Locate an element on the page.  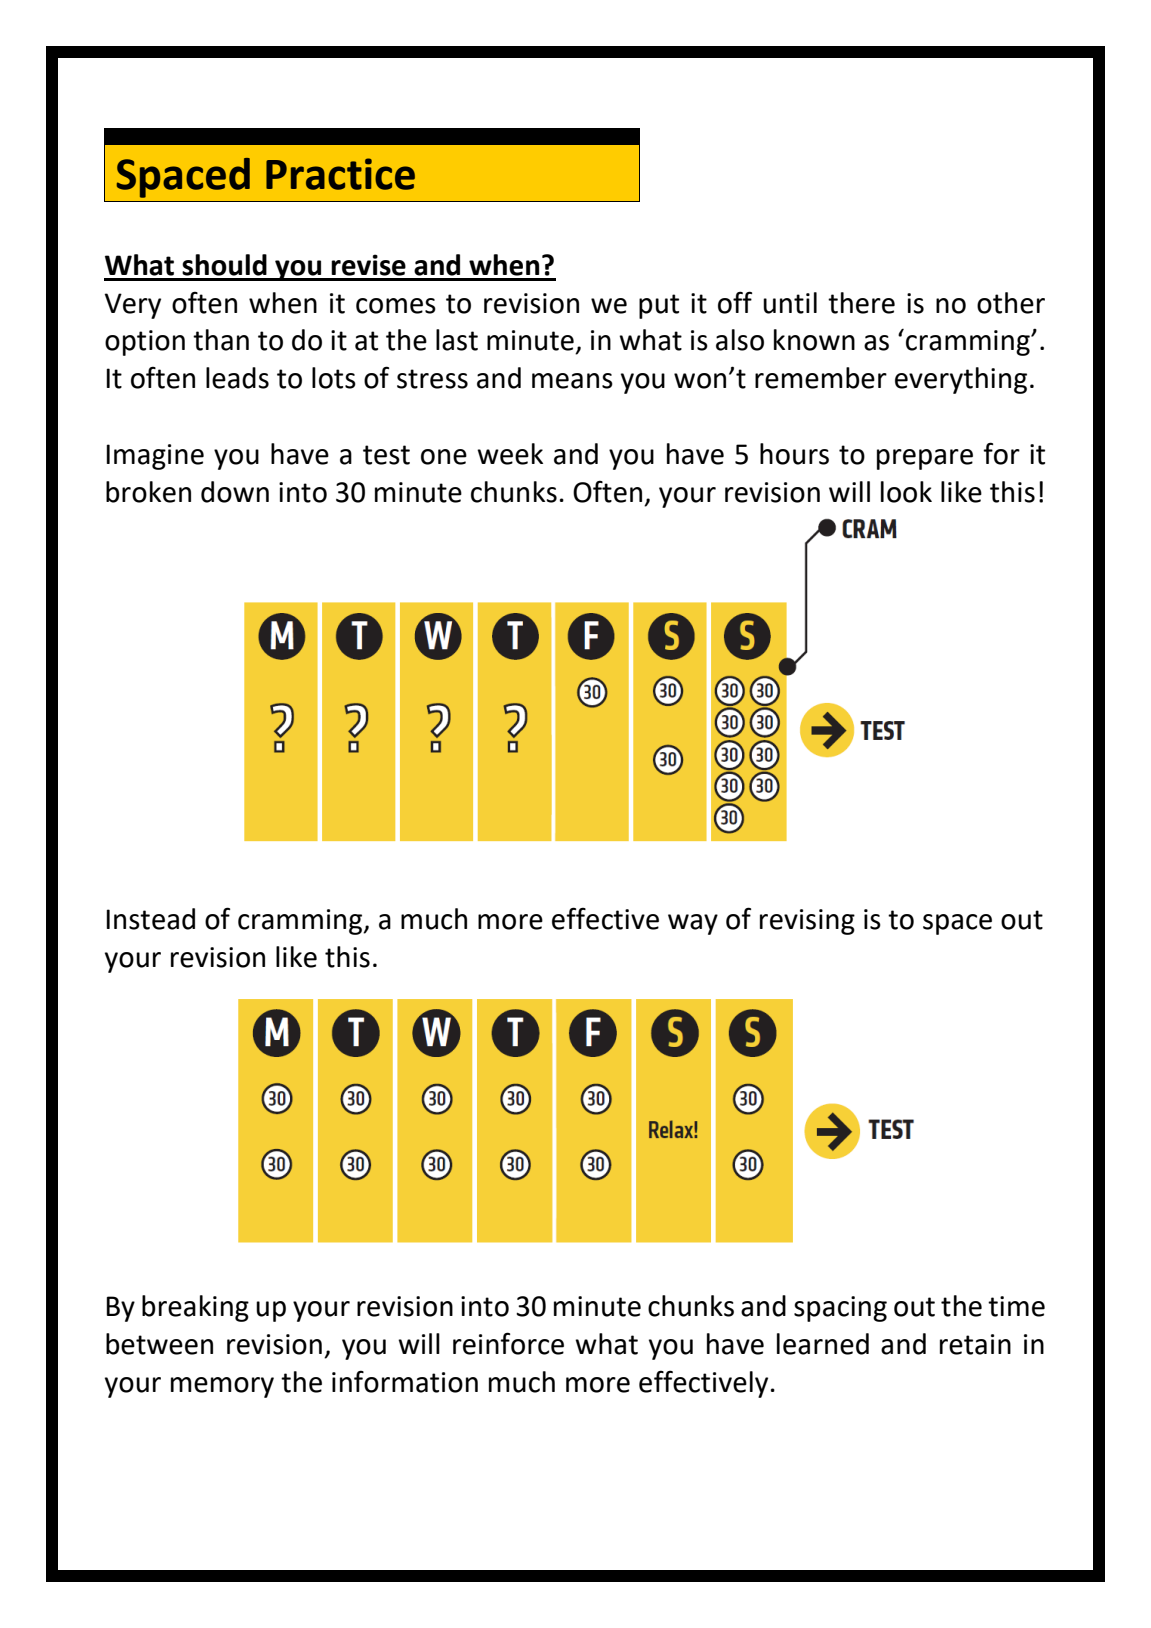
Practice is located at coordinates (340, 174).
